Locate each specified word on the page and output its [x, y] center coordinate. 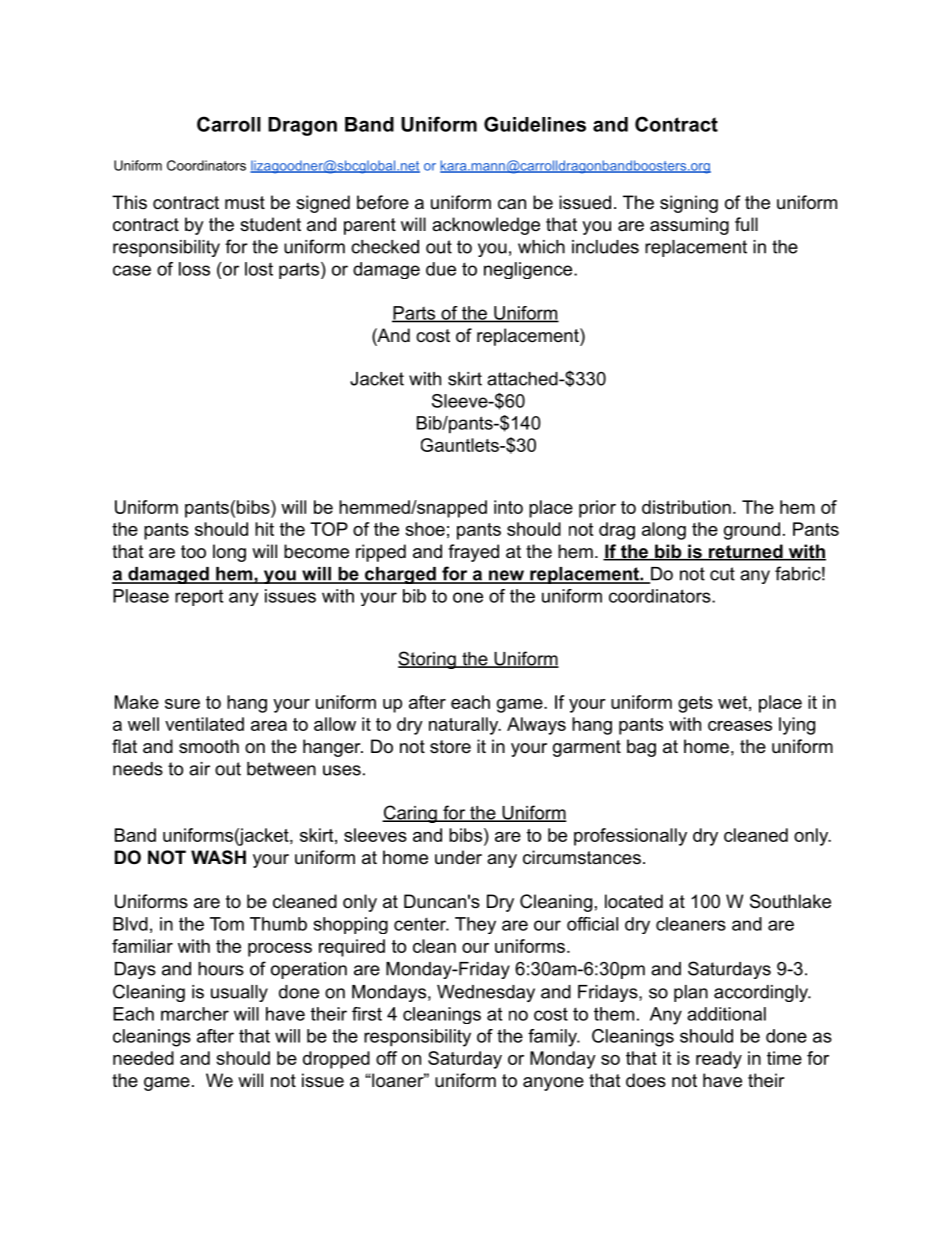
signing [689, 204]
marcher [195, 1014]
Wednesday [486, 993]
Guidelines [535, 124]
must [245, 203]
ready [719, 1060]
